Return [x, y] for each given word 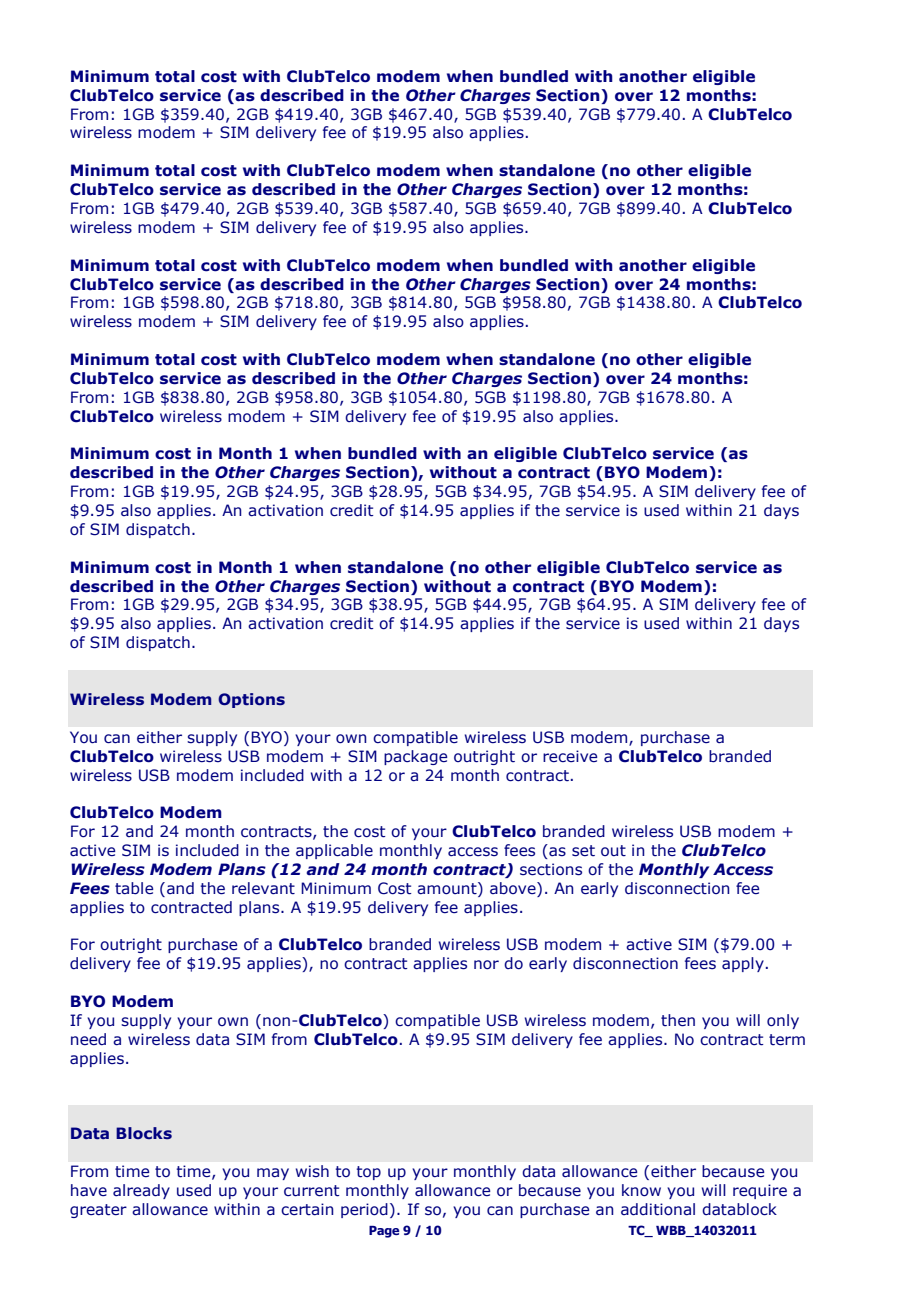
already [141, 1191]
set [583, 851]
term [787, 1040]
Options [251, 700]
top [369, 1173]
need [88, 1039]
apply [743, 964]
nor [486, 965]
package [416, 757]
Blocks [144, 1133]
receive [570, 756]
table [134, 888]
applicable [334, 851]
